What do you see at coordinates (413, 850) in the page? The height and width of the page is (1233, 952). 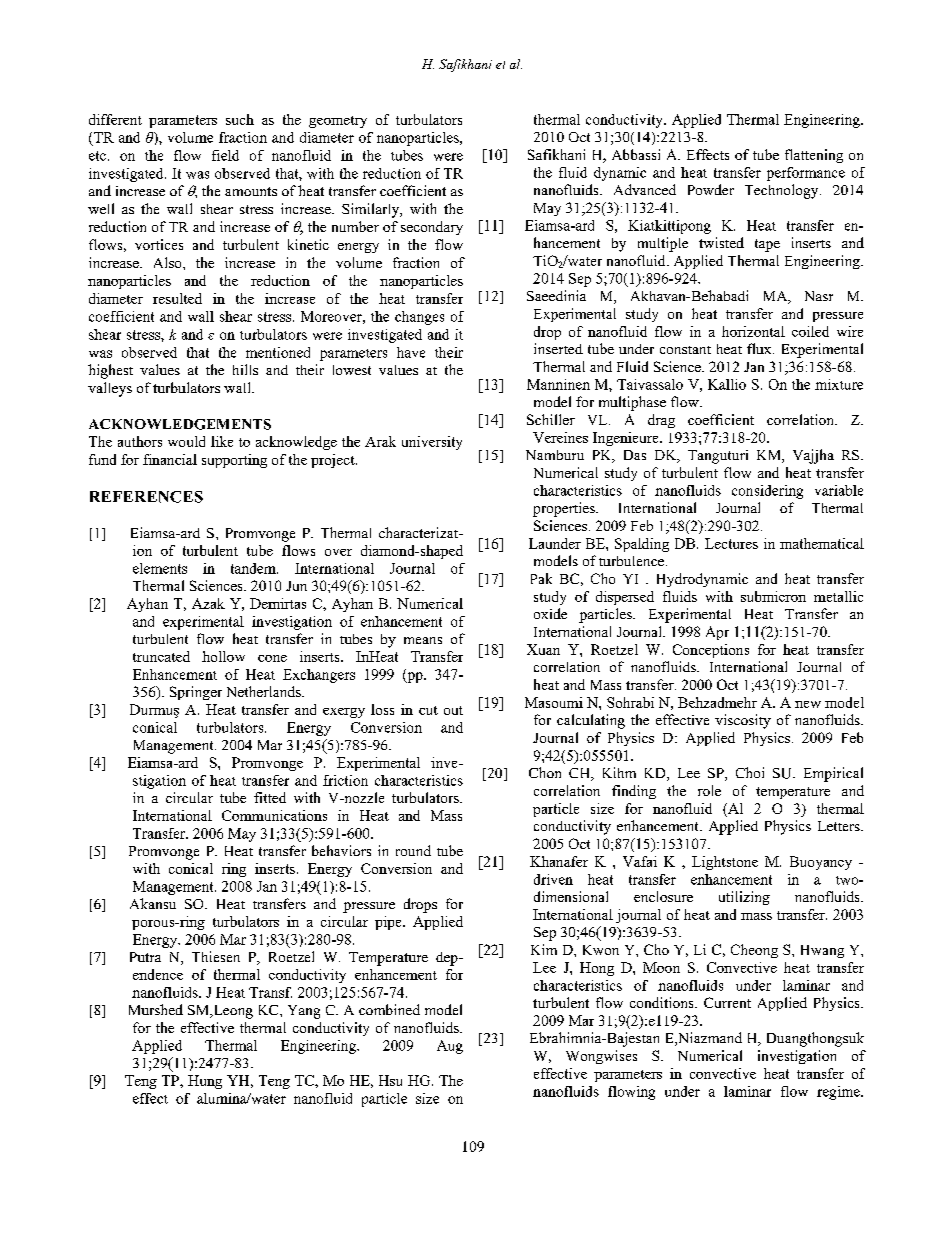 I see `round` at bounding box center [413, 850].
